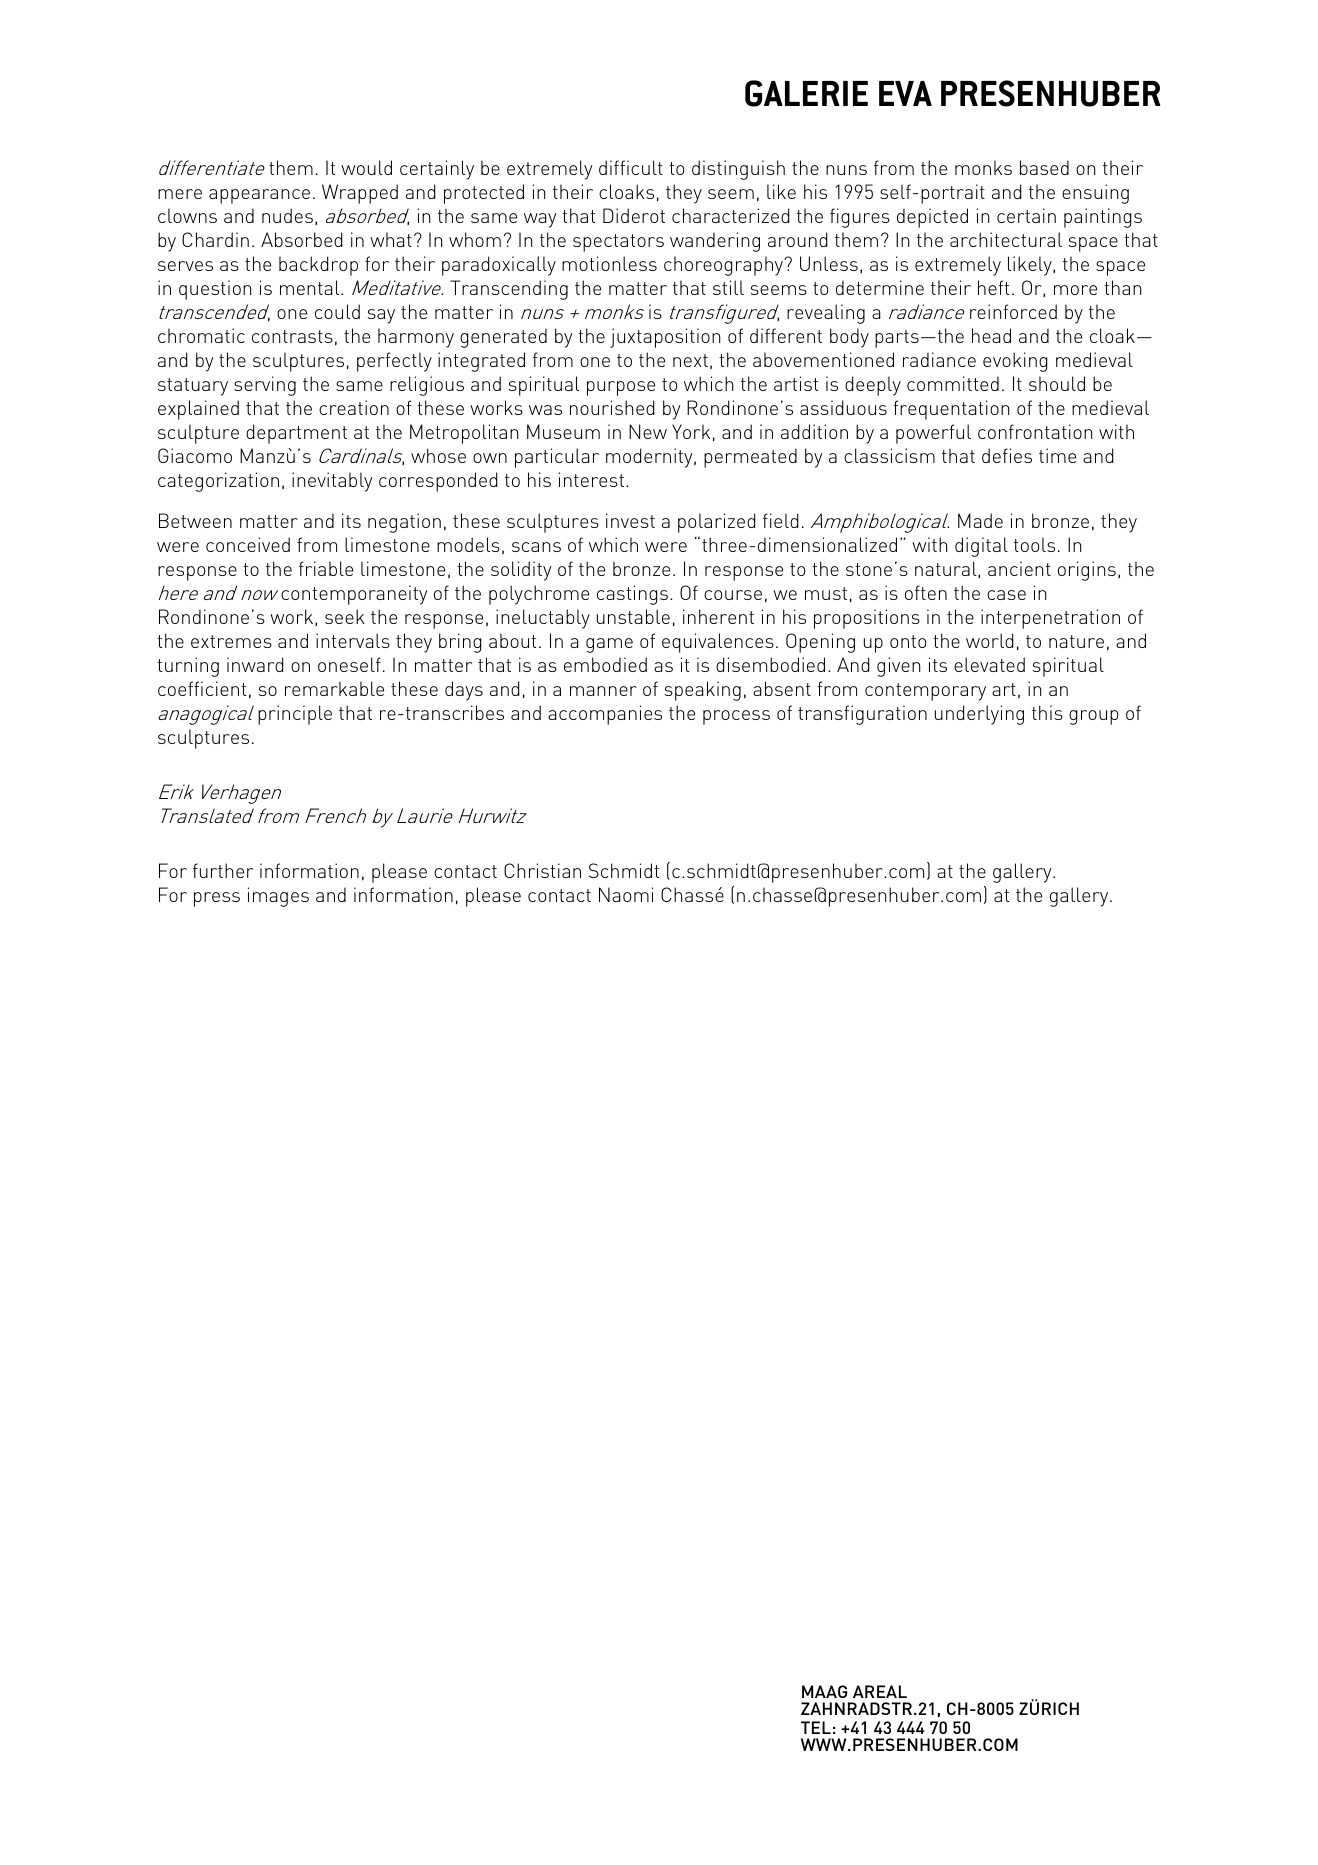 The height and width of the screenshot is (1865, 1318). What do you see at coordinates (630, 520) in the screenshot?
I see `invest` at bounding box center [630, 520].
